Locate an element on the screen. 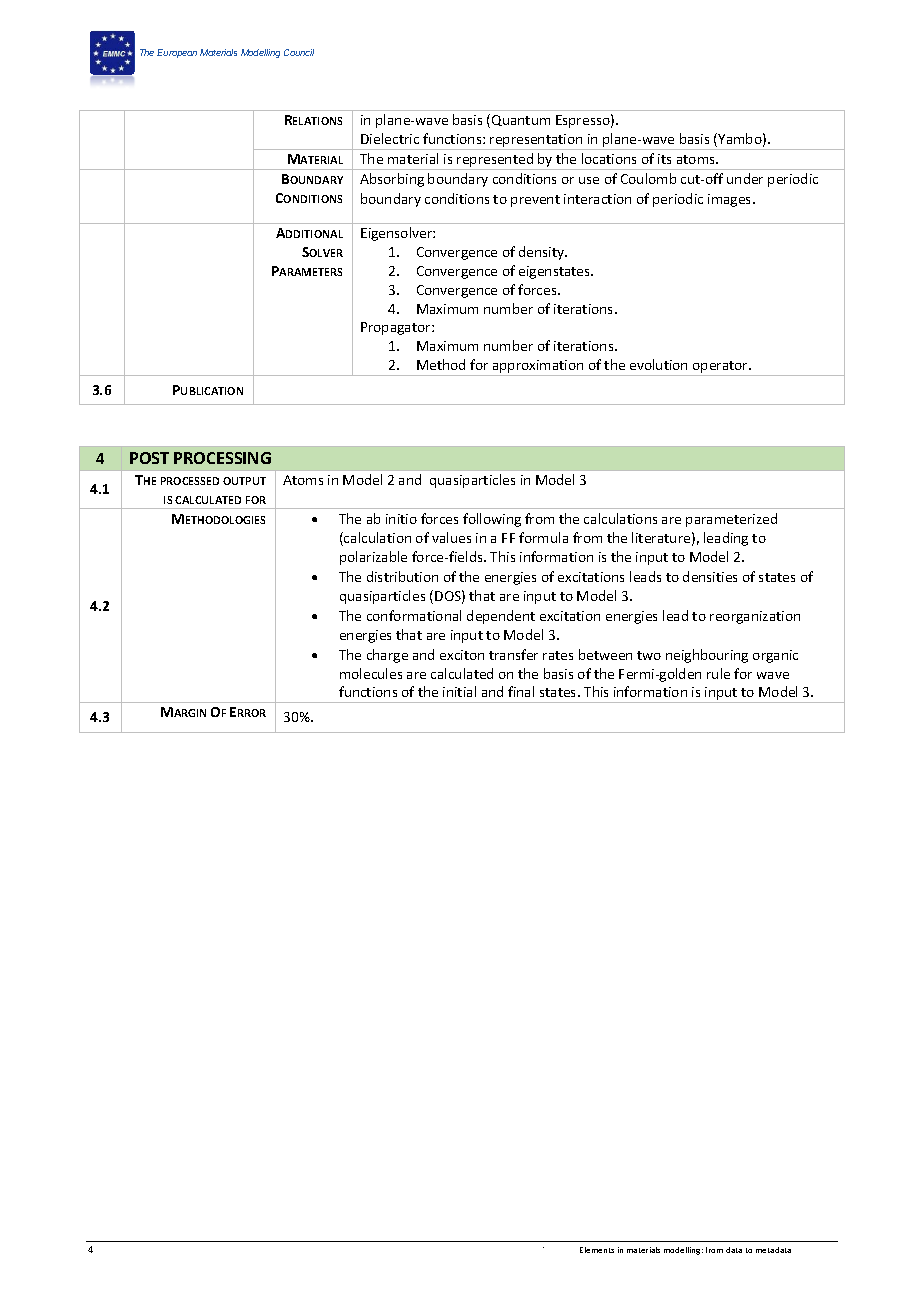 This screenshot has width=924, height=1308. Quantum is located at coordinates (521, 120).
